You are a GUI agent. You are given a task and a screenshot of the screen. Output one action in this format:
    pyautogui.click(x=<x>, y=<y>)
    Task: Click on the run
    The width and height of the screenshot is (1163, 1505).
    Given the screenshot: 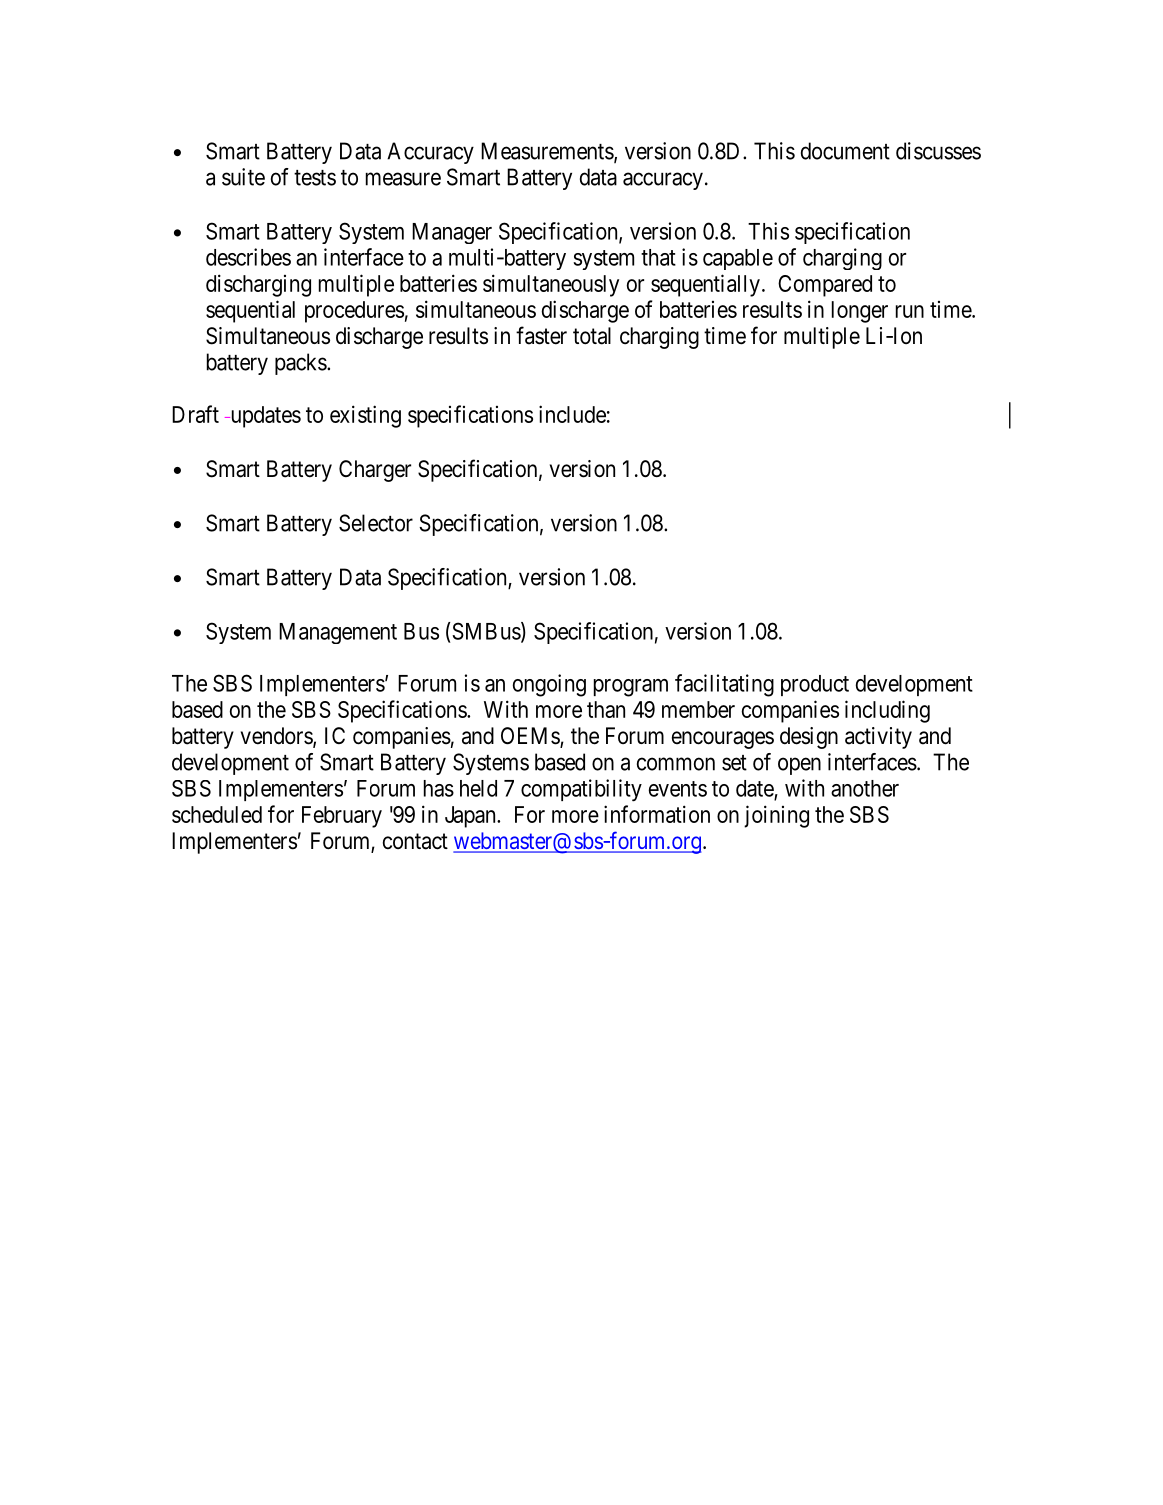 What is the action you would take?
    pyautogui.click(x=910, y=311)
